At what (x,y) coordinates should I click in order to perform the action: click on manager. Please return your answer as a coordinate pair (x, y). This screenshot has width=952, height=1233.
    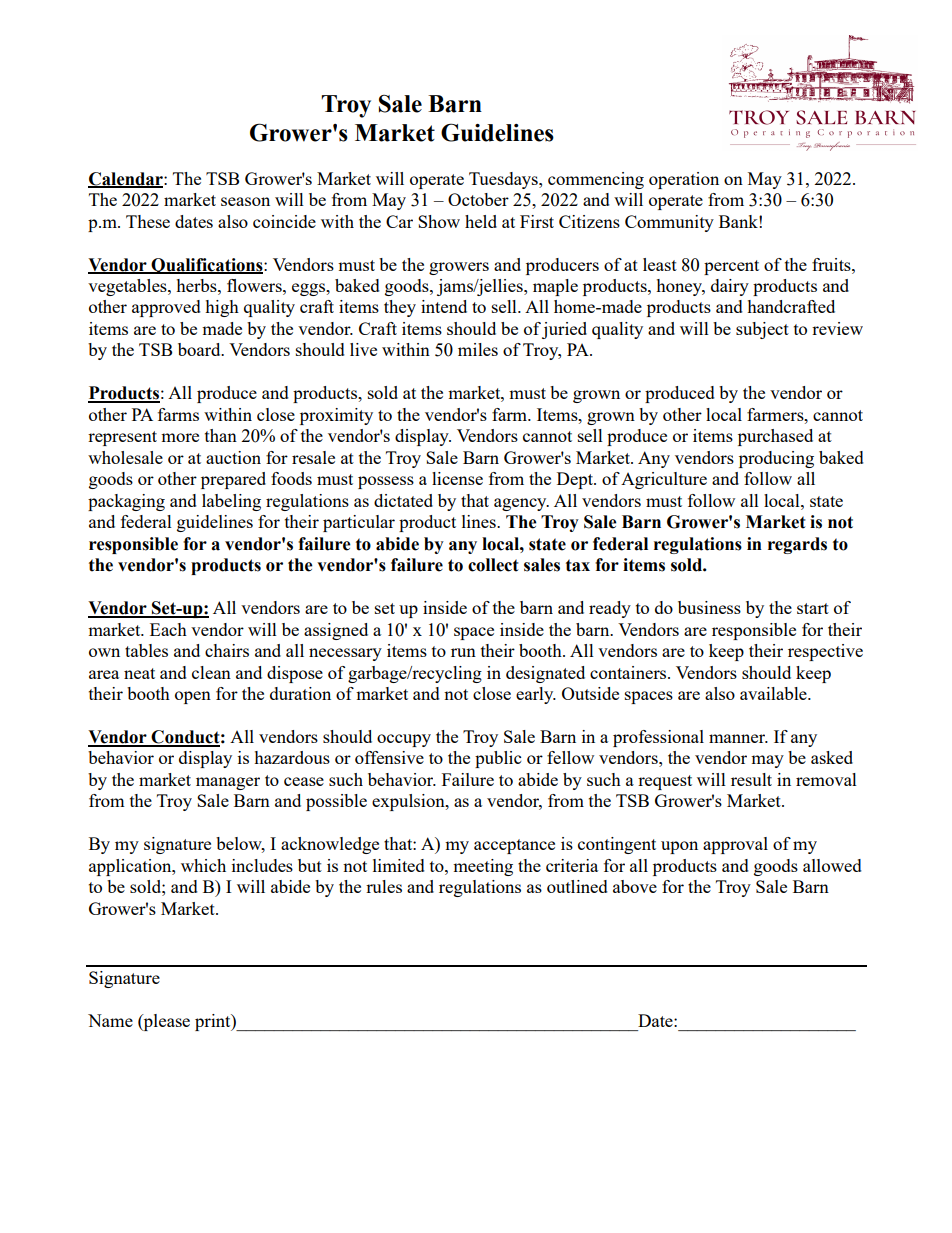
    Looking at the image, I should click on (228, 783).
